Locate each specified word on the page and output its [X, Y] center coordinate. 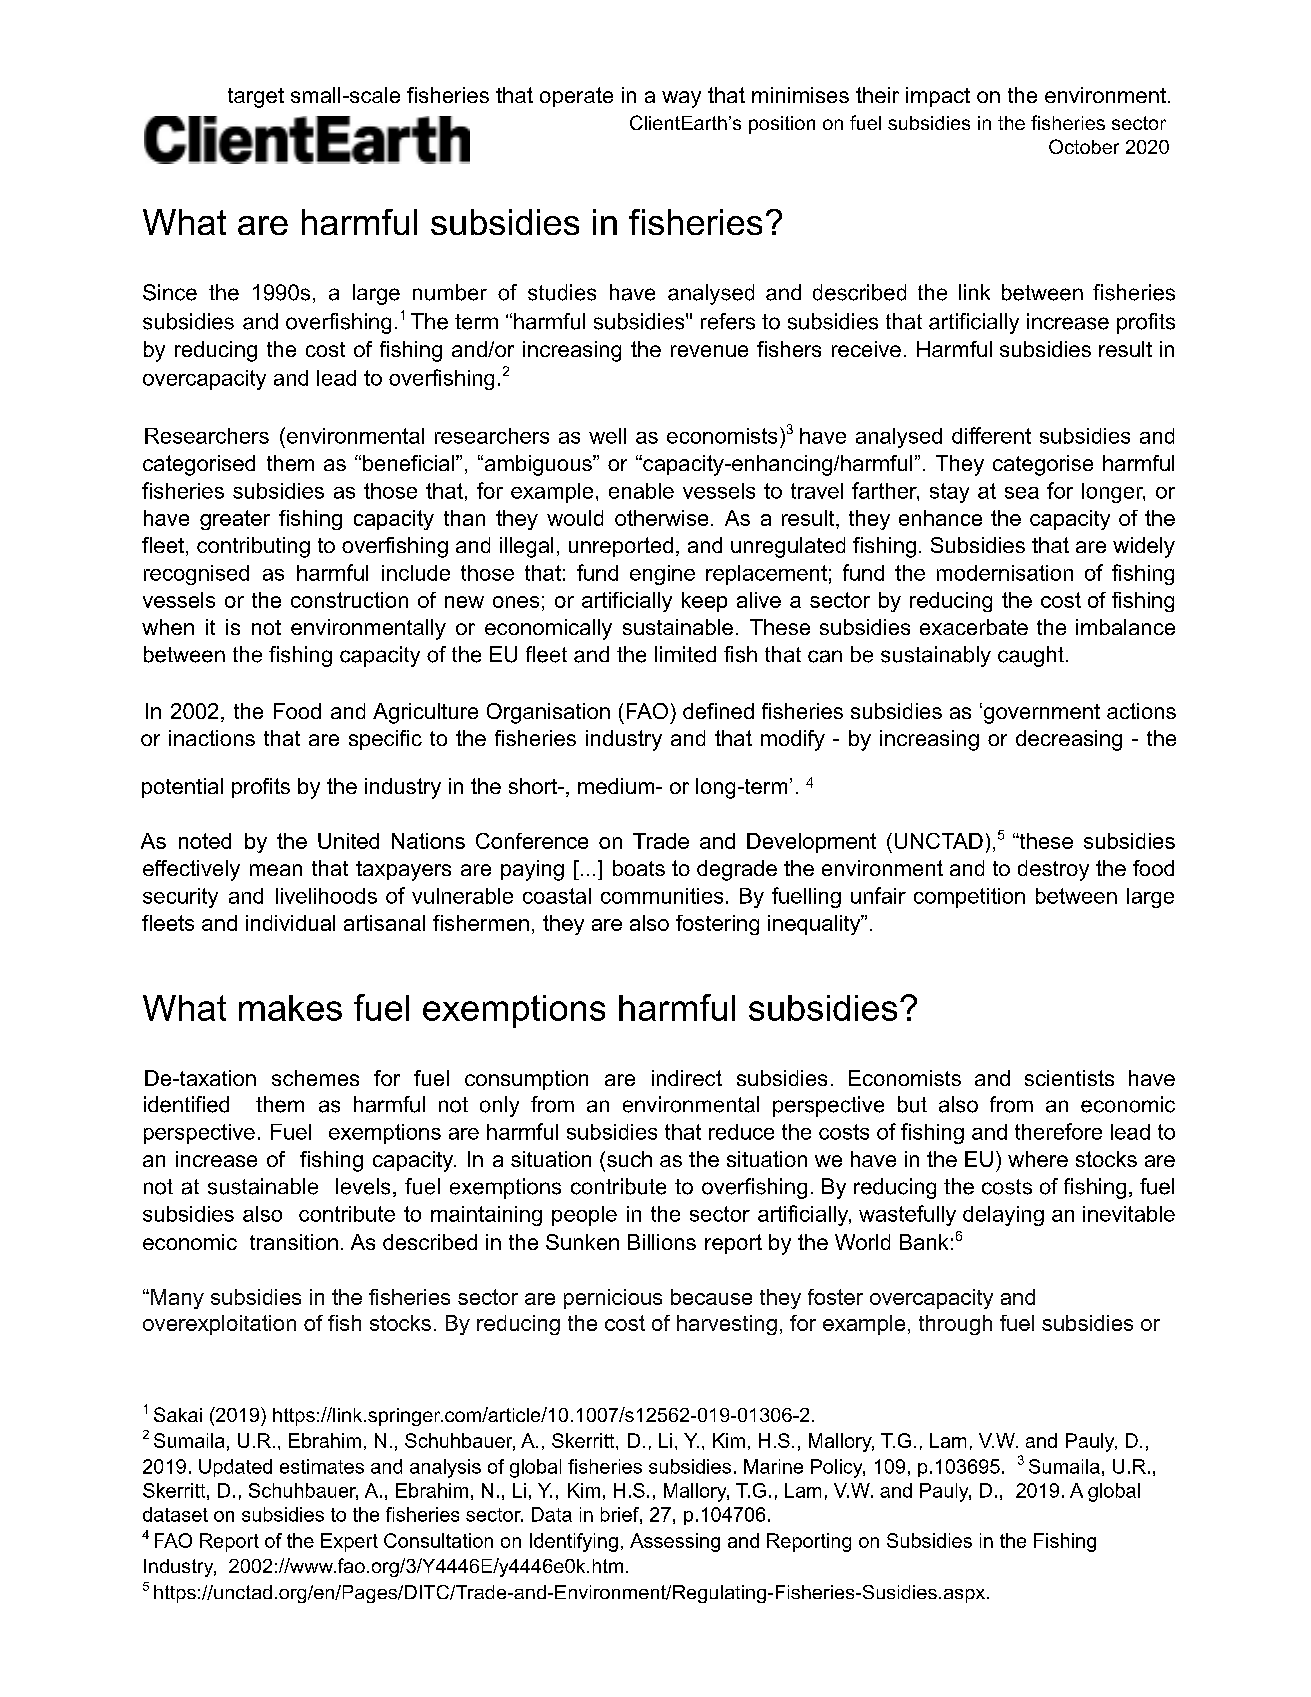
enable [641, 491]
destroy [1053, 870]
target [256, 98]
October [1084, 146]
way [681, 99]
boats [639, 868]
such [629, 1159]
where [1038, 1159]
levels [363, 1186]
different [991, 435]
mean [276, 870]
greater [235, 520]
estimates [322, 1466]
